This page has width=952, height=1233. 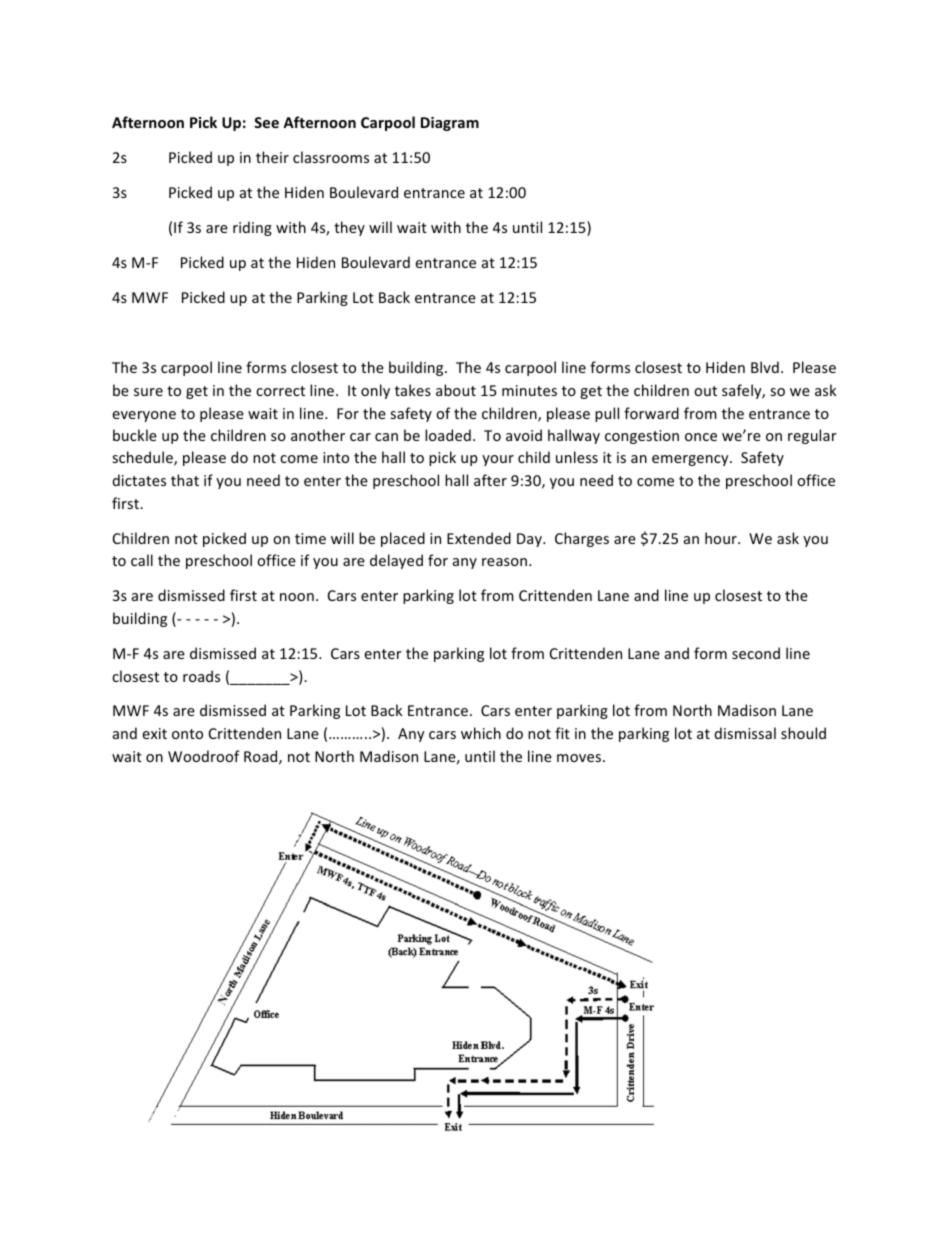 I want to click on once, so click(x=701, y=437).
